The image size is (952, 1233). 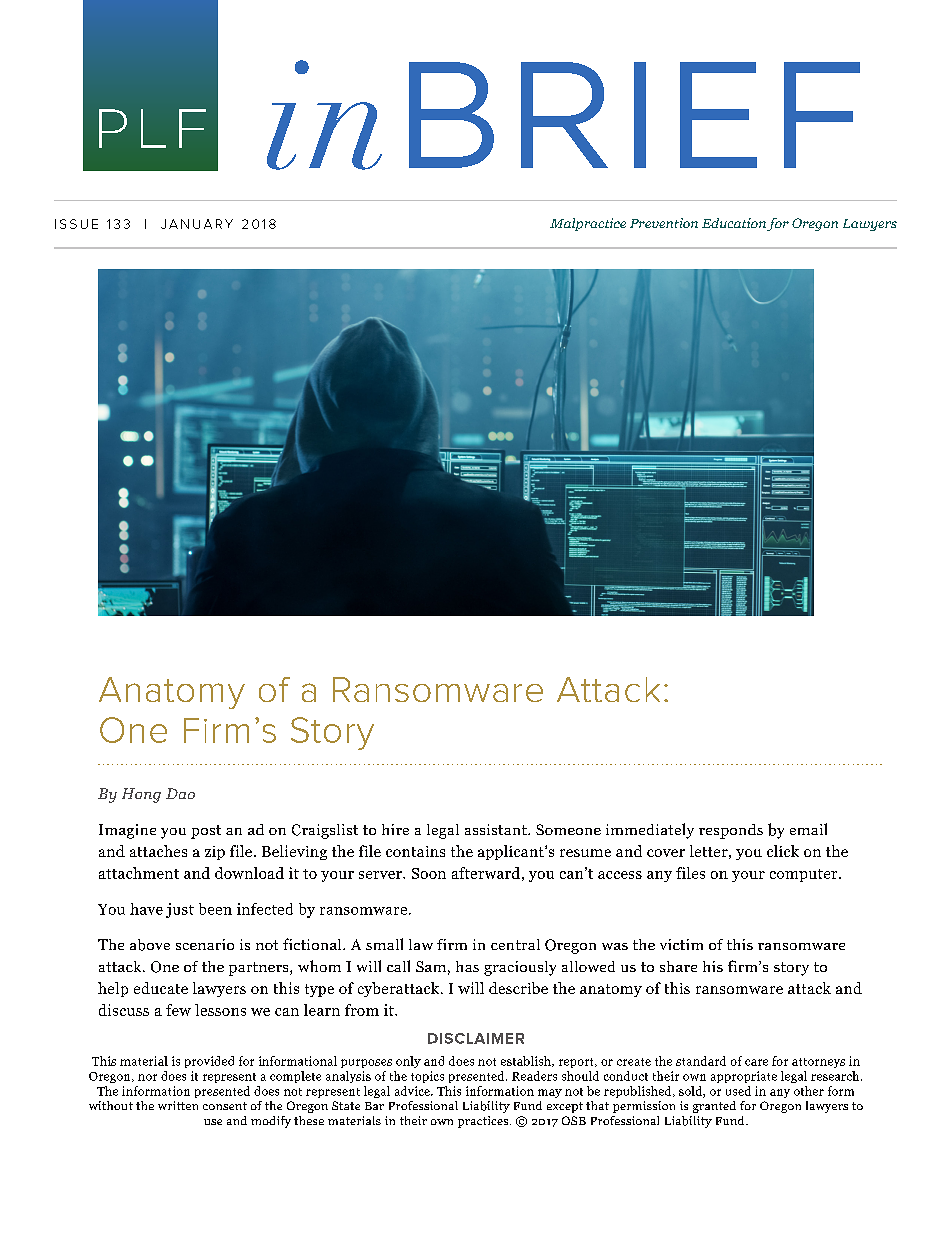 What do you see at coordinates (197, 224) in the screenshot?
I see `JANUARY` at bounding box center [197, 224].
